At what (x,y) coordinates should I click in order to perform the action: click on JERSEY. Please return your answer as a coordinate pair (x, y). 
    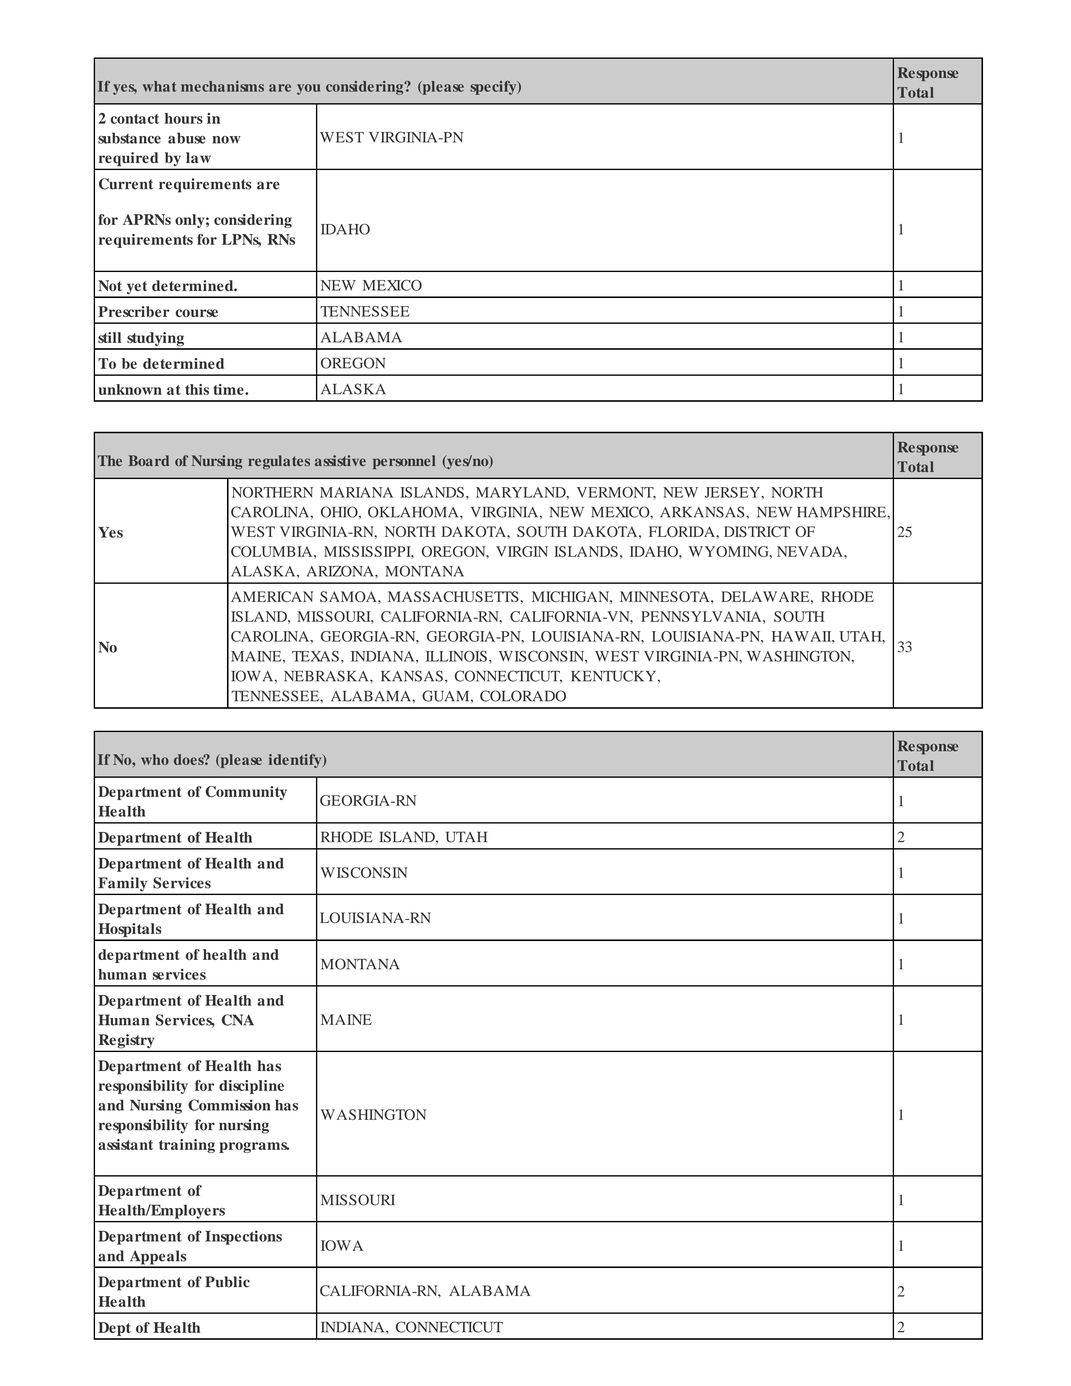
    Looking at the image, I should click on (733, 492).
